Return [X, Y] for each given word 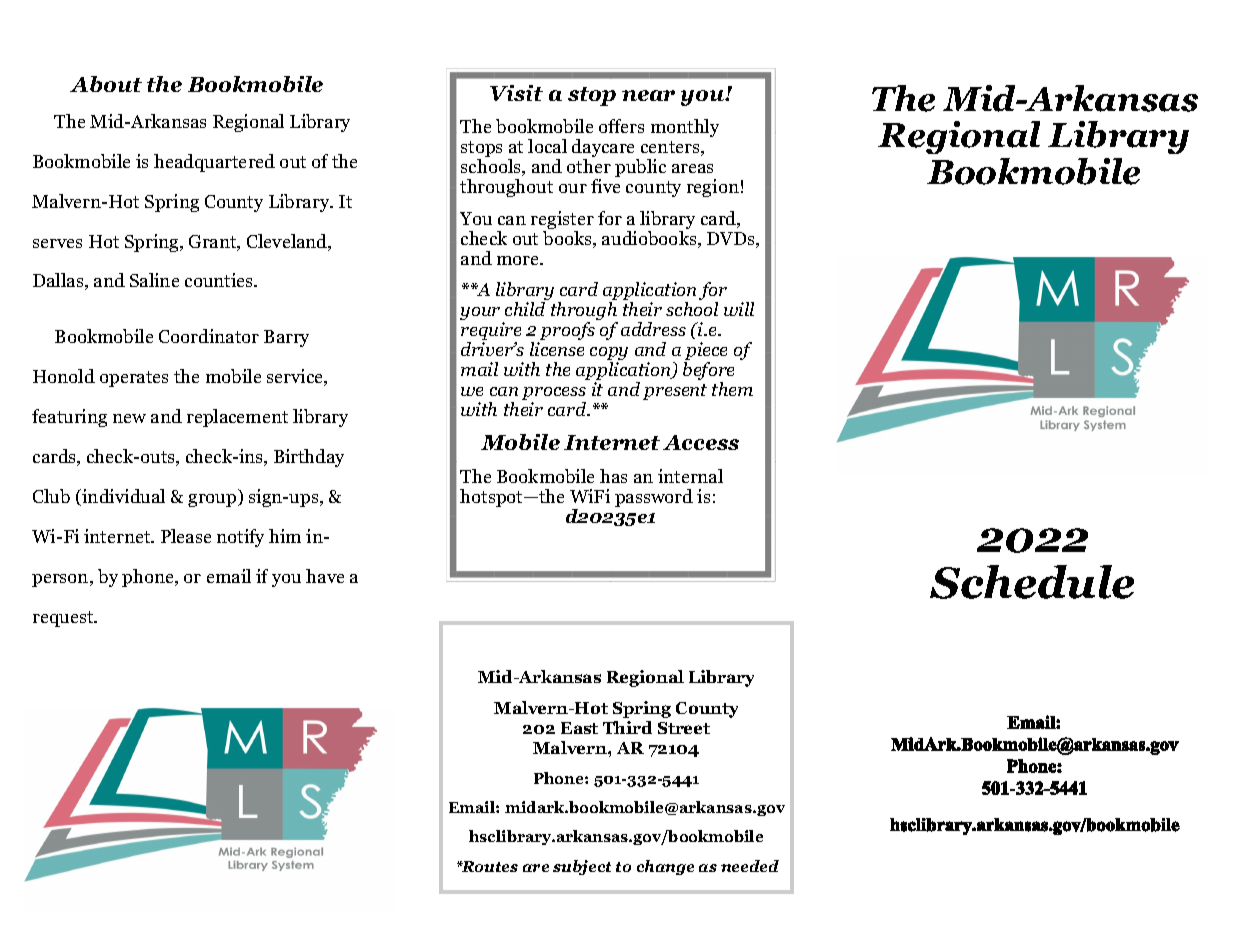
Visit [516, 93]
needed [750, 866]
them [732, 389]
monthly [685, 128]
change [665, 867]
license [557, 349]
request [64, 619]
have [325, 576]
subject [582, 867]
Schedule [1032, 582]
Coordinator [209, 336]
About [106, 84]
